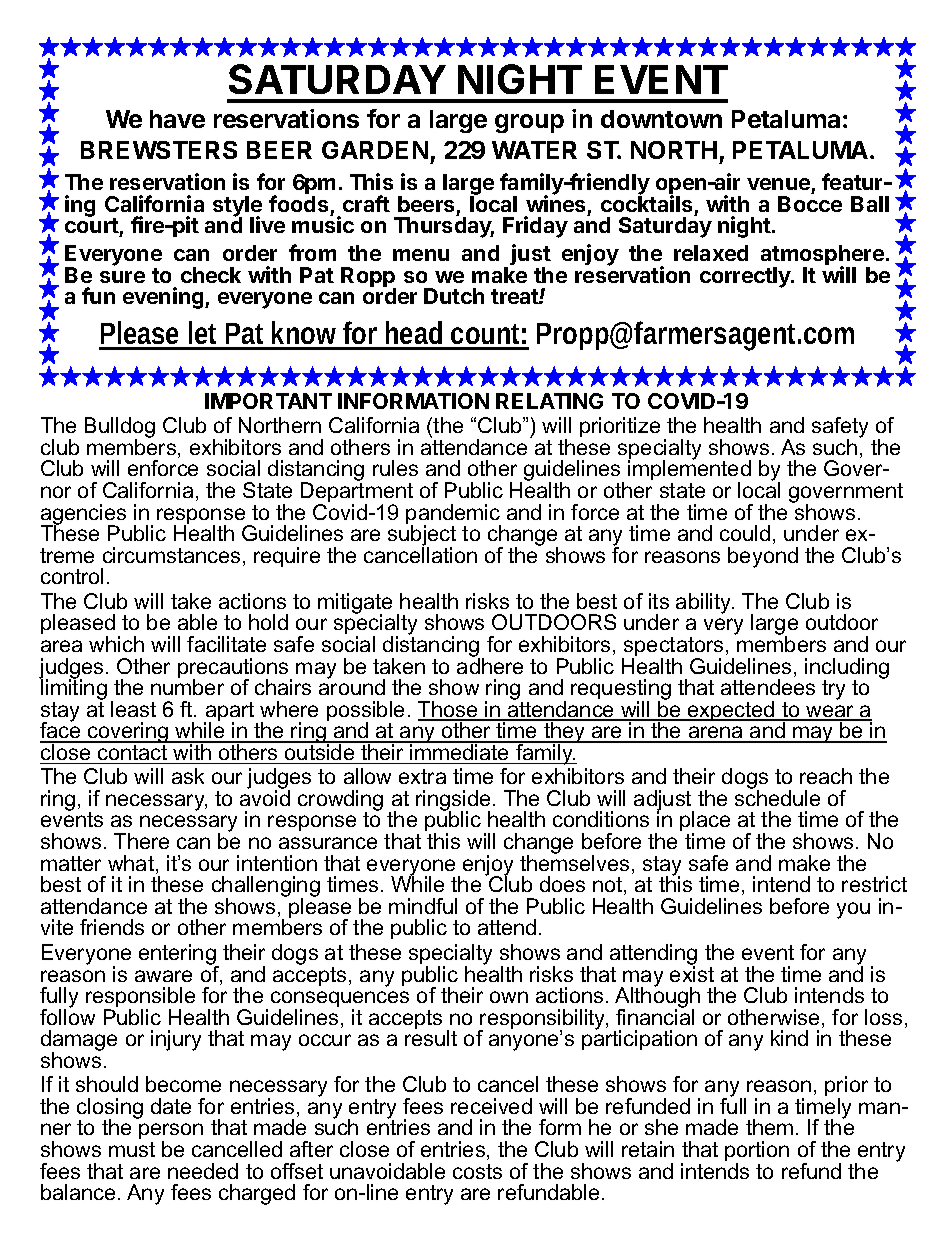 This image has height=1233, width=952. What do you see at coordinates (779, 186) in the image?
I see `venue` at bounding box center [779, 186].
